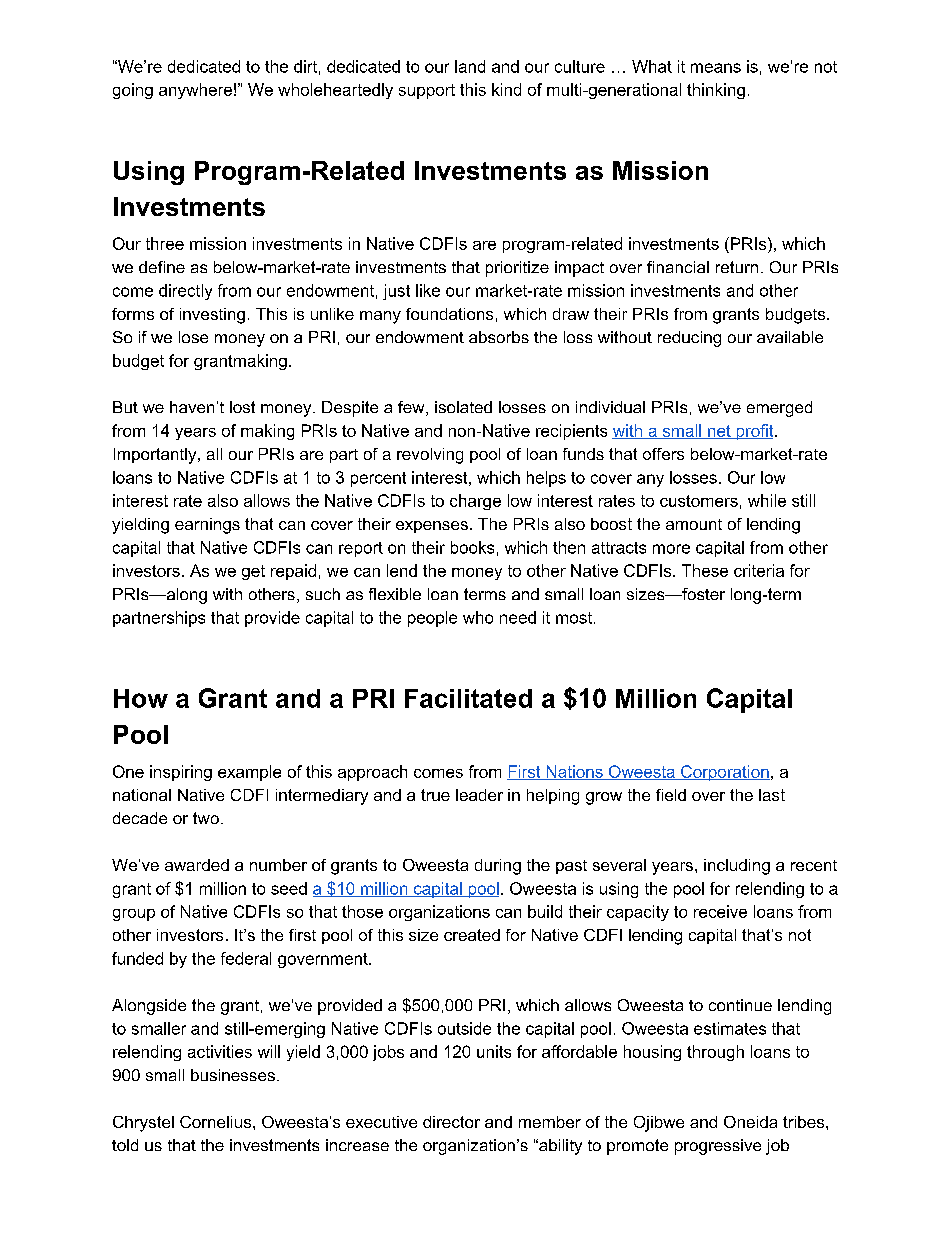 Image resolution: width=952 pixels, height=1233 pixels. What do you see at coordinates (479, 795) in the image?
I see `leader` at bounding box center [479, 795].
